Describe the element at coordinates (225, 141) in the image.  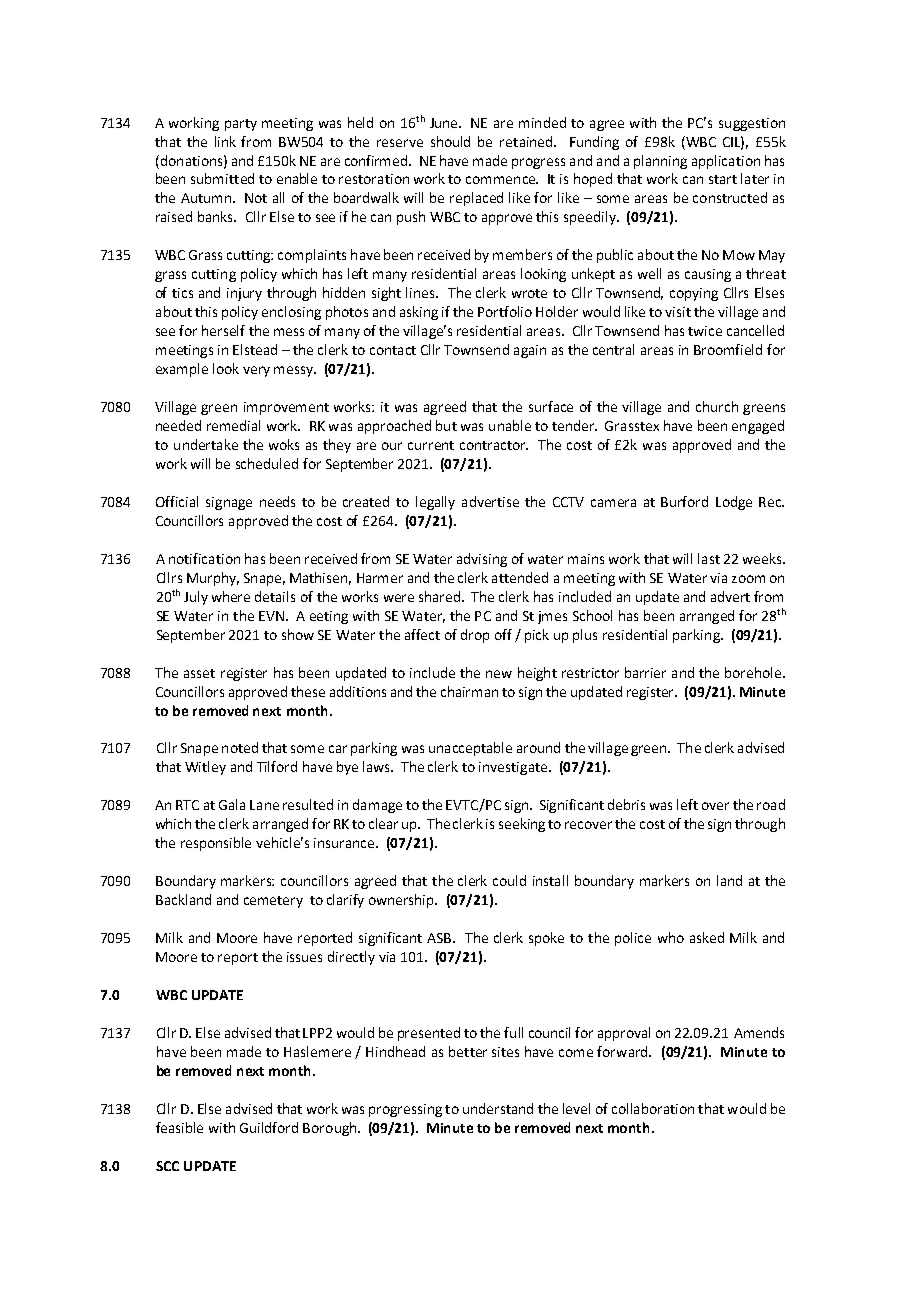
I see `link` at that location.
